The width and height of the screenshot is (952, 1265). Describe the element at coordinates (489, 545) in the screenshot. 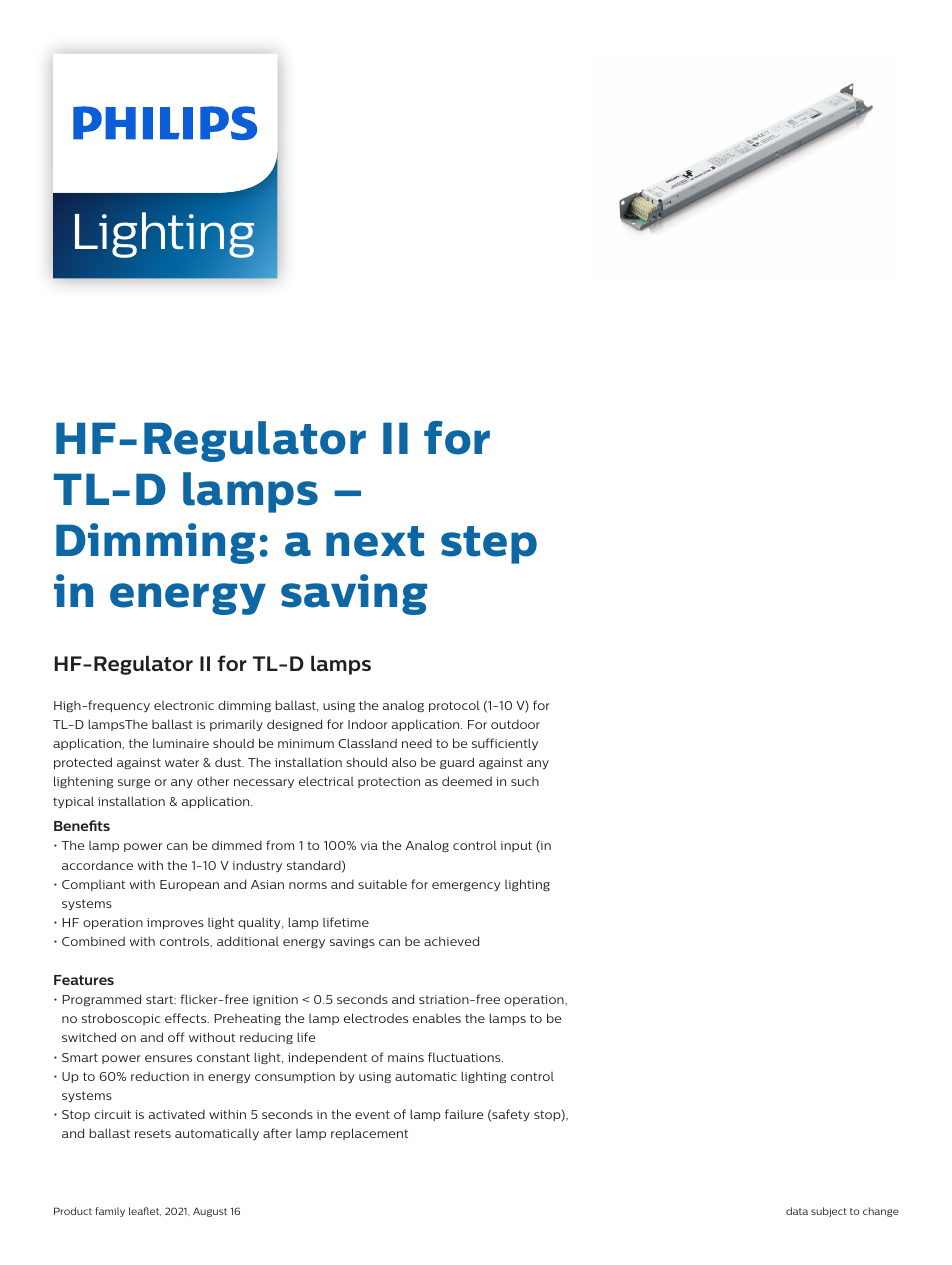

I see `step` at that location.
